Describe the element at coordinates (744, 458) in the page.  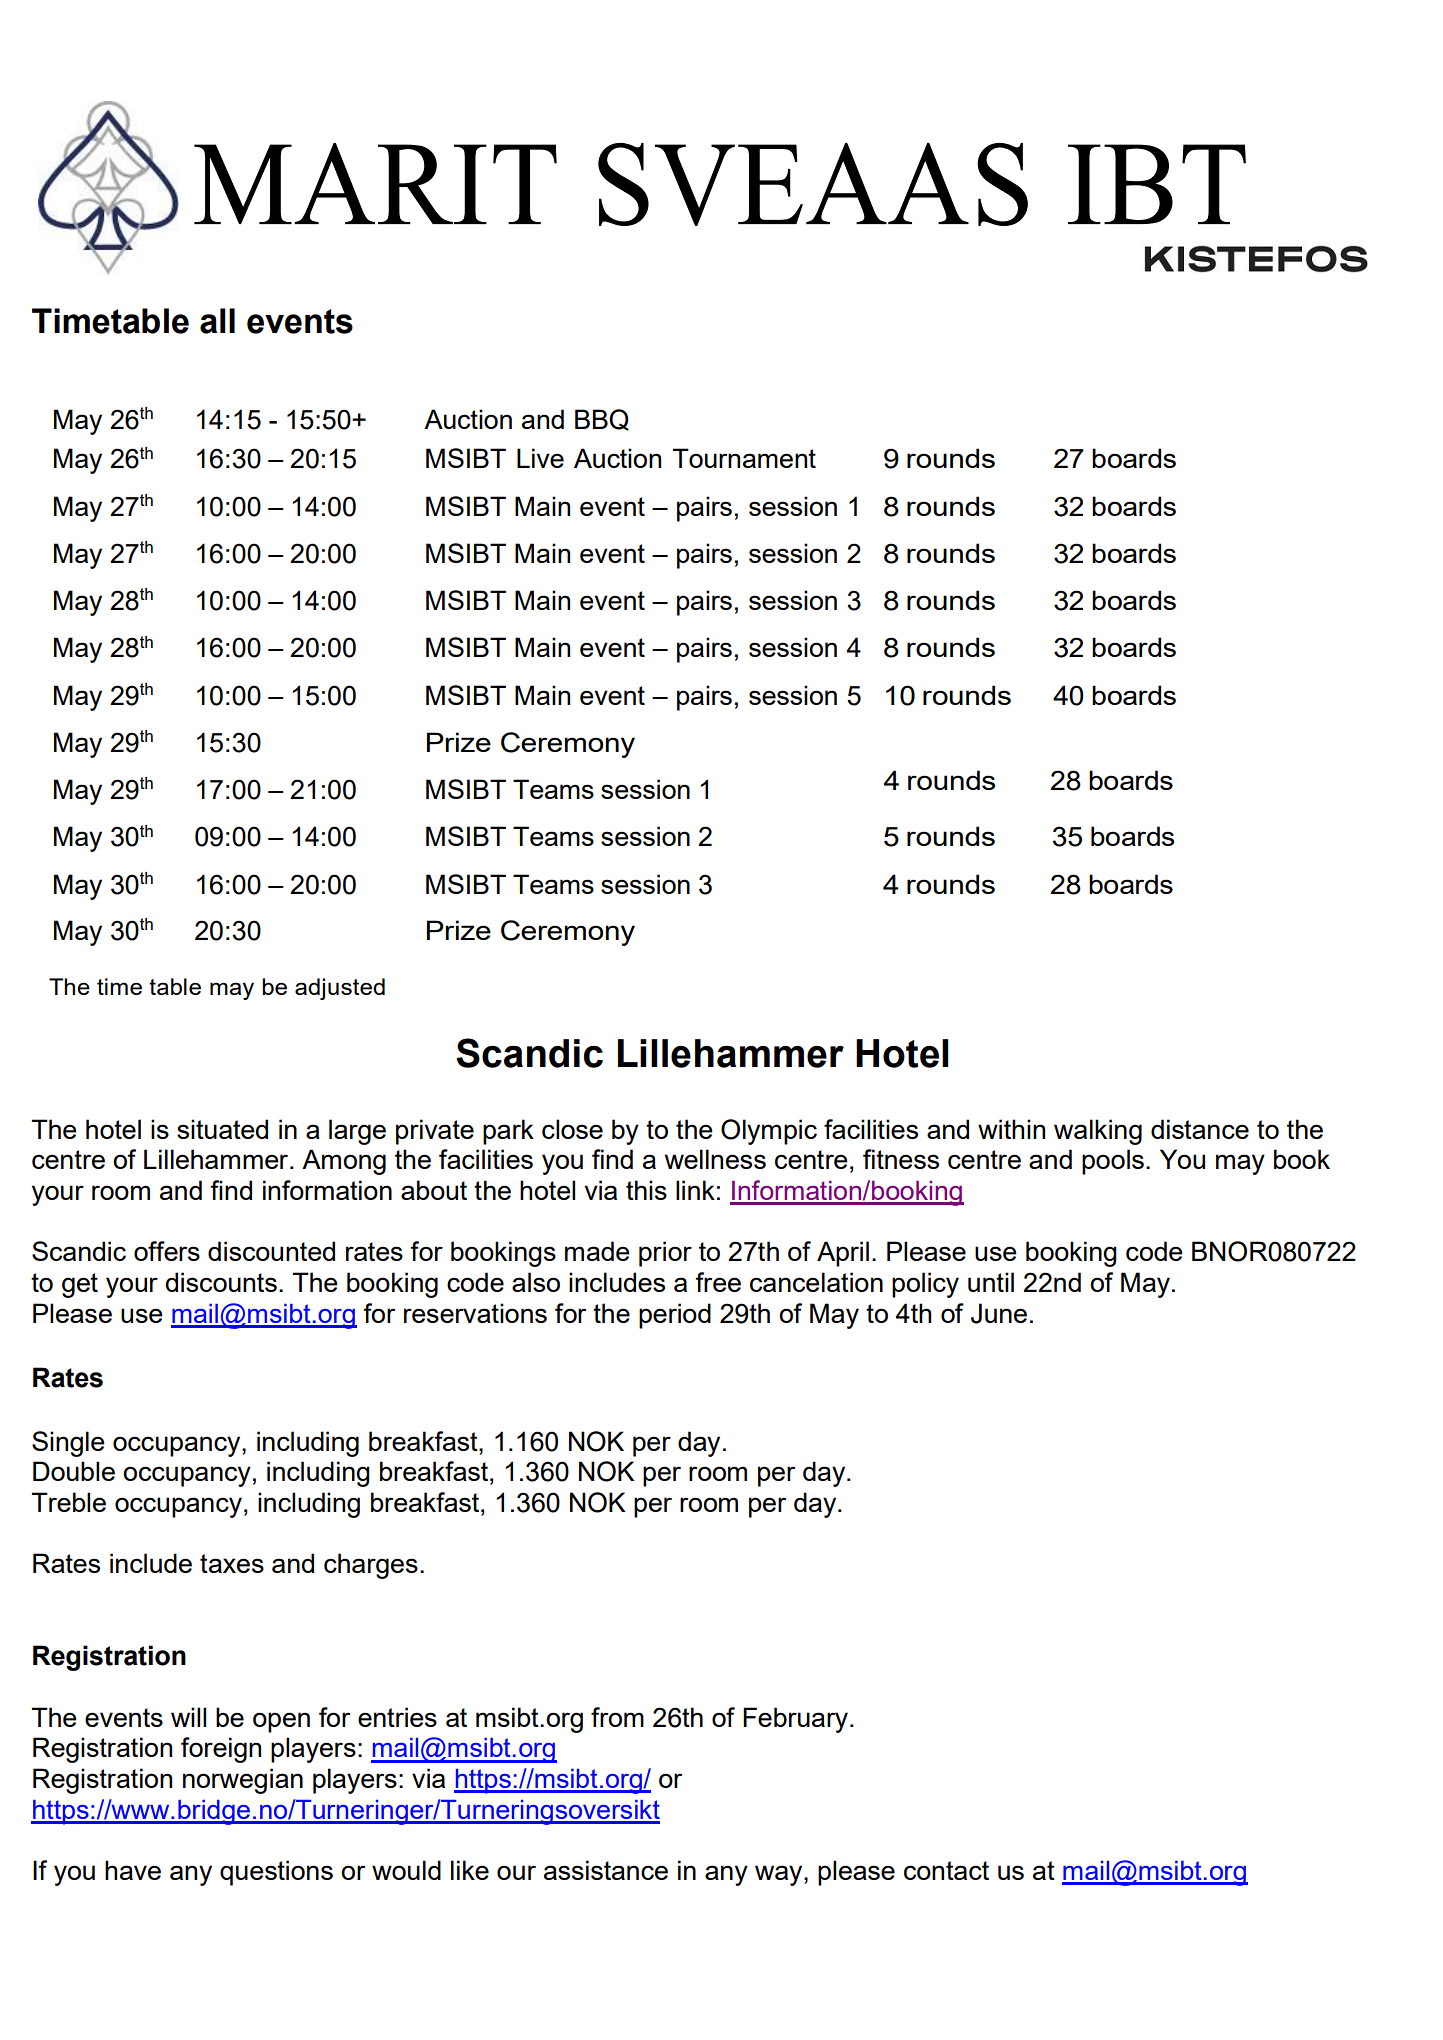
I see `Tournament` at that location.
